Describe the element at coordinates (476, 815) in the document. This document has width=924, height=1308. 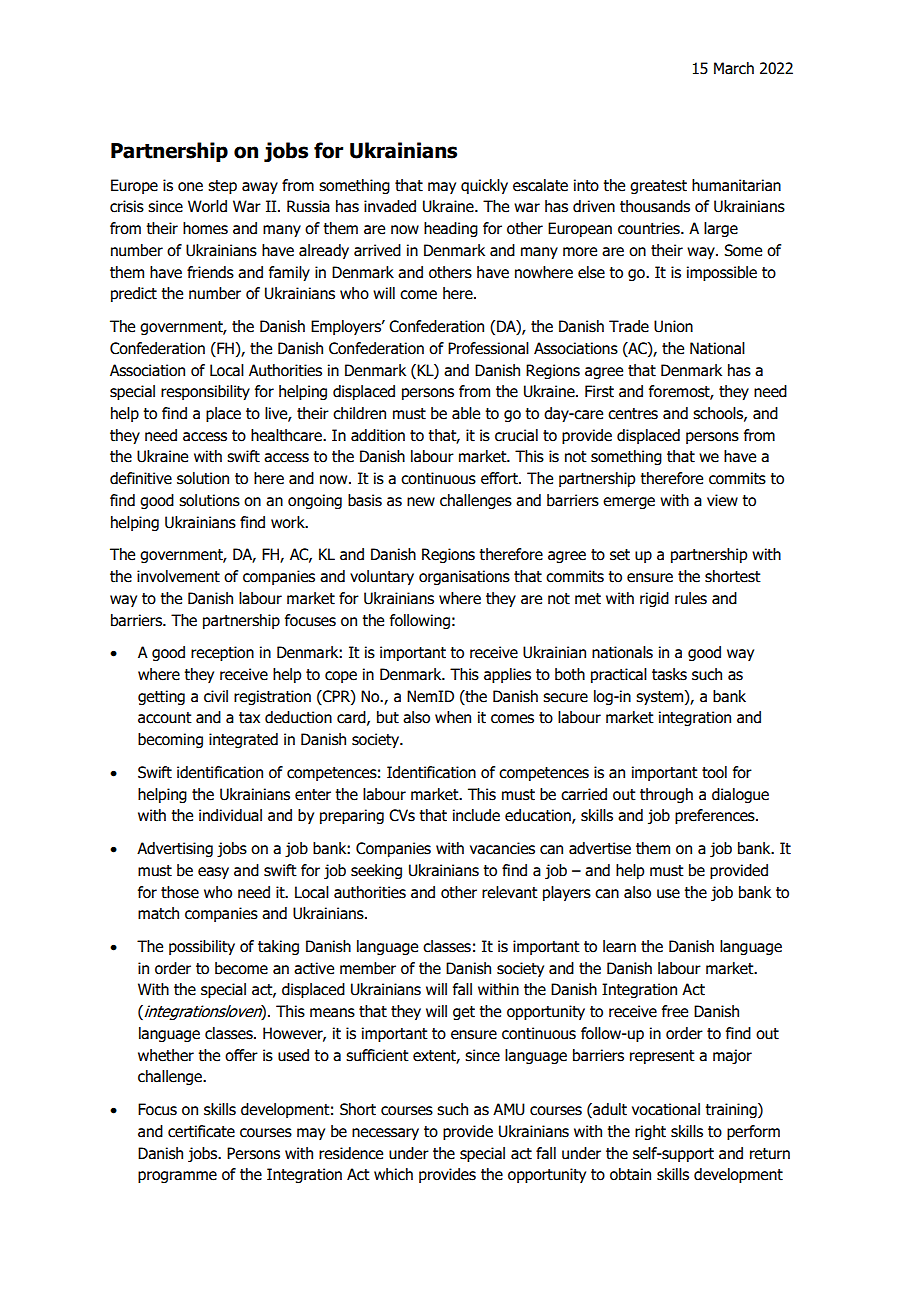
I see `include` at that location.
